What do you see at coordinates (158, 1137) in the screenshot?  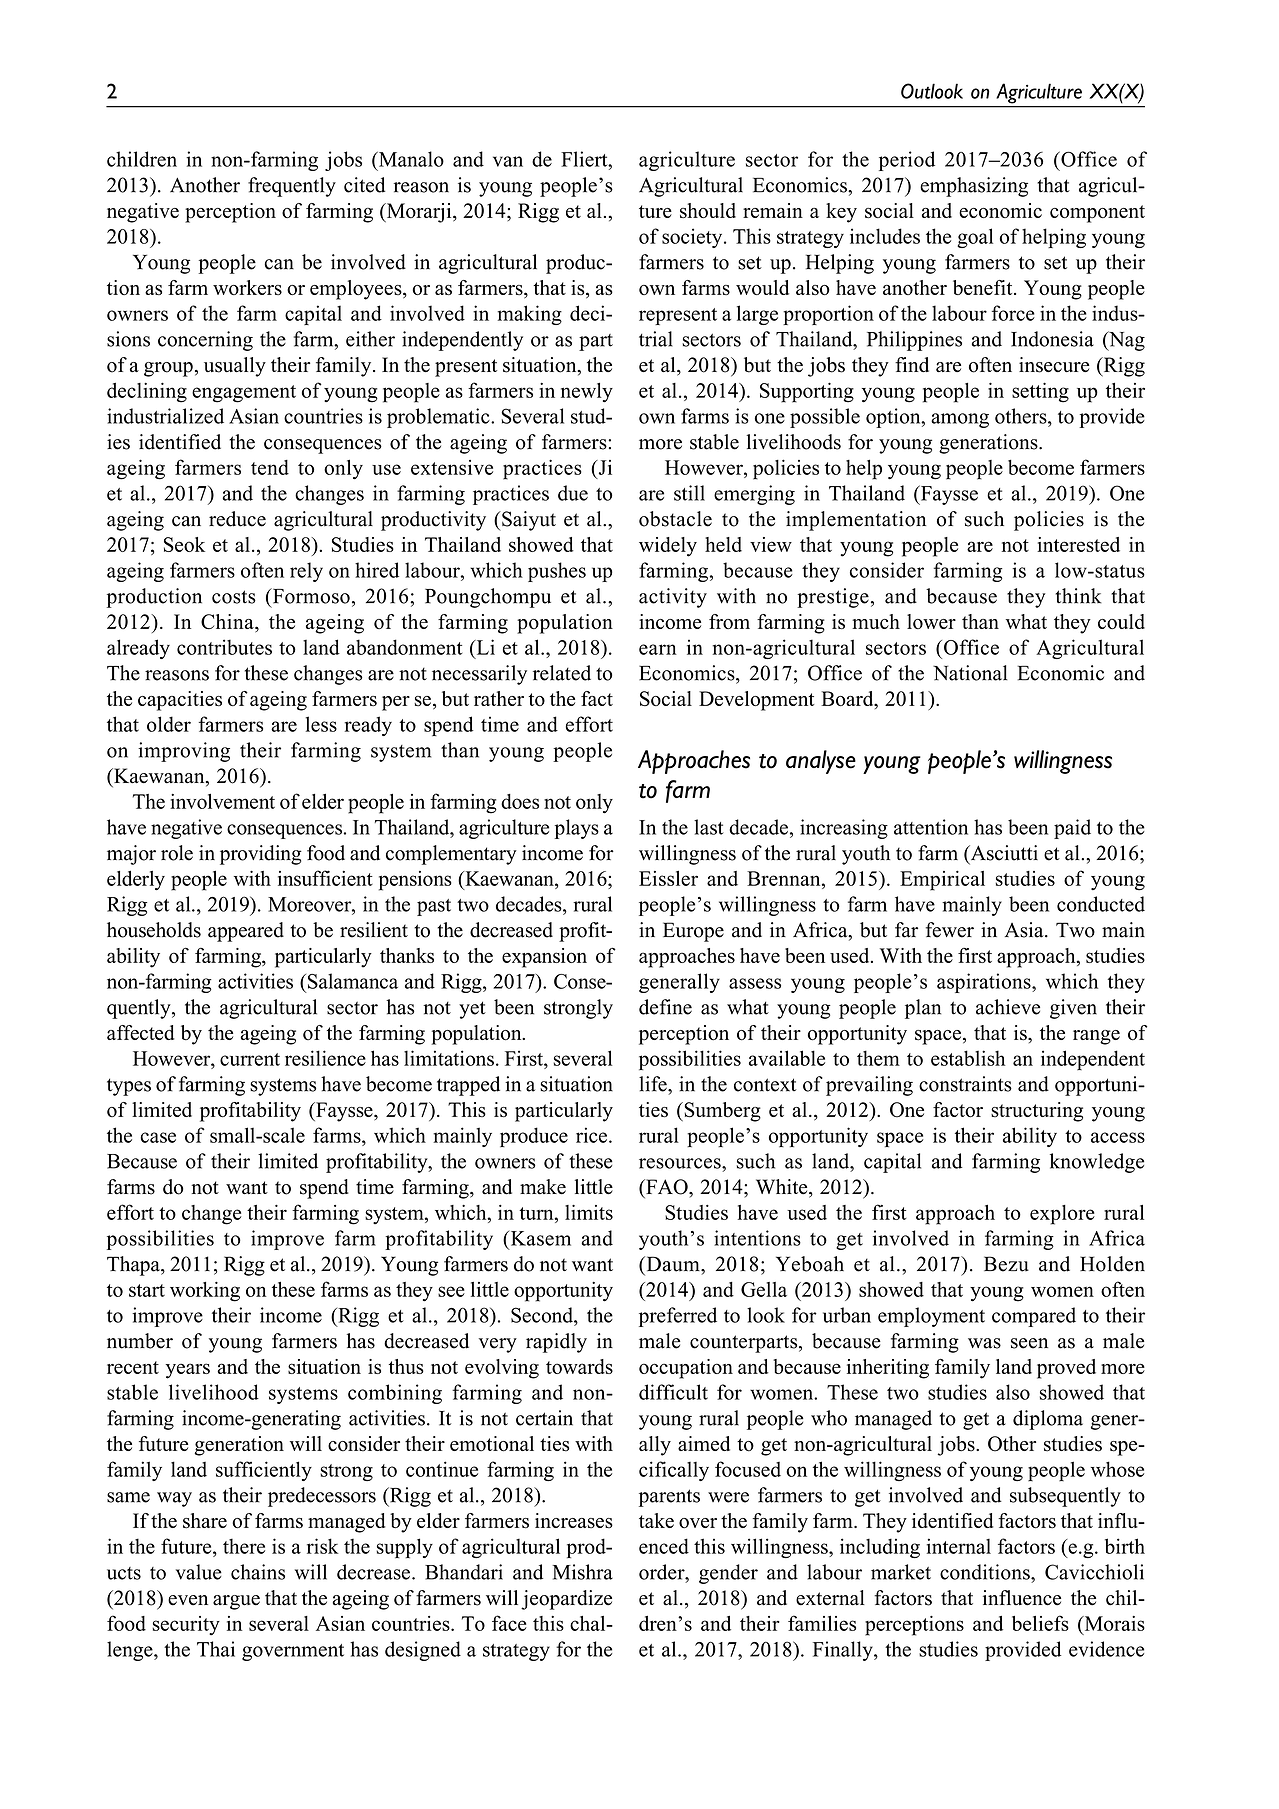 I see `case` at bounding box center [158, 1137].
